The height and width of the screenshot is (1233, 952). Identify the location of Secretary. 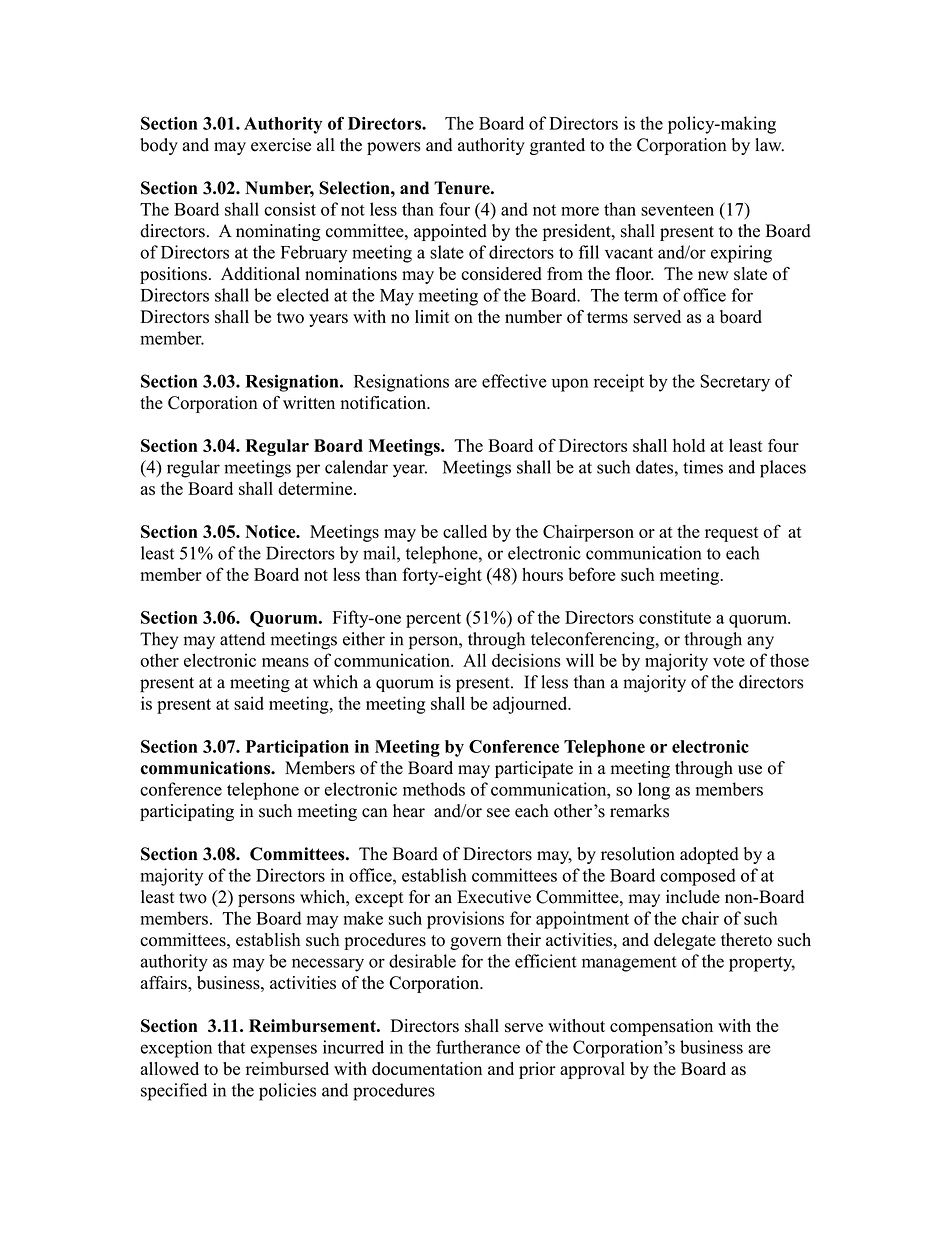
(735, 383).
